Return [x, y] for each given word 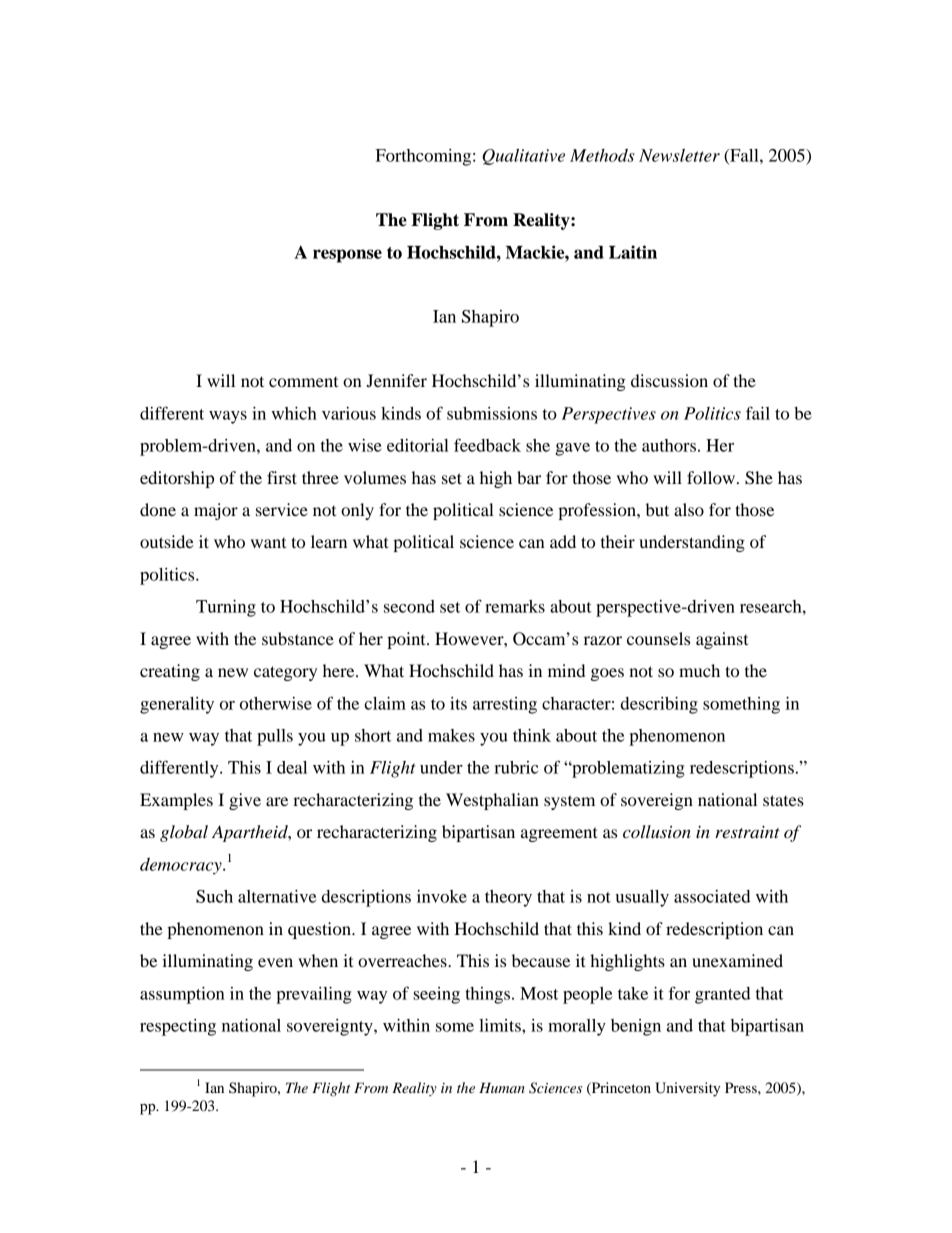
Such [214, 896]
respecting [178, 1027]
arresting [505, 705]
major [216, 511]
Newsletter [679, 155]
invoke [442, 896]
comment [303, 382]
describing [659, 705]
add [563, 541]
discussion [669, 380]
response [347, 256]
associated [712, 896]
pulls [275, 737]
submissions [492, 413]
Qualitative [523, 157]
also [689, 509]
